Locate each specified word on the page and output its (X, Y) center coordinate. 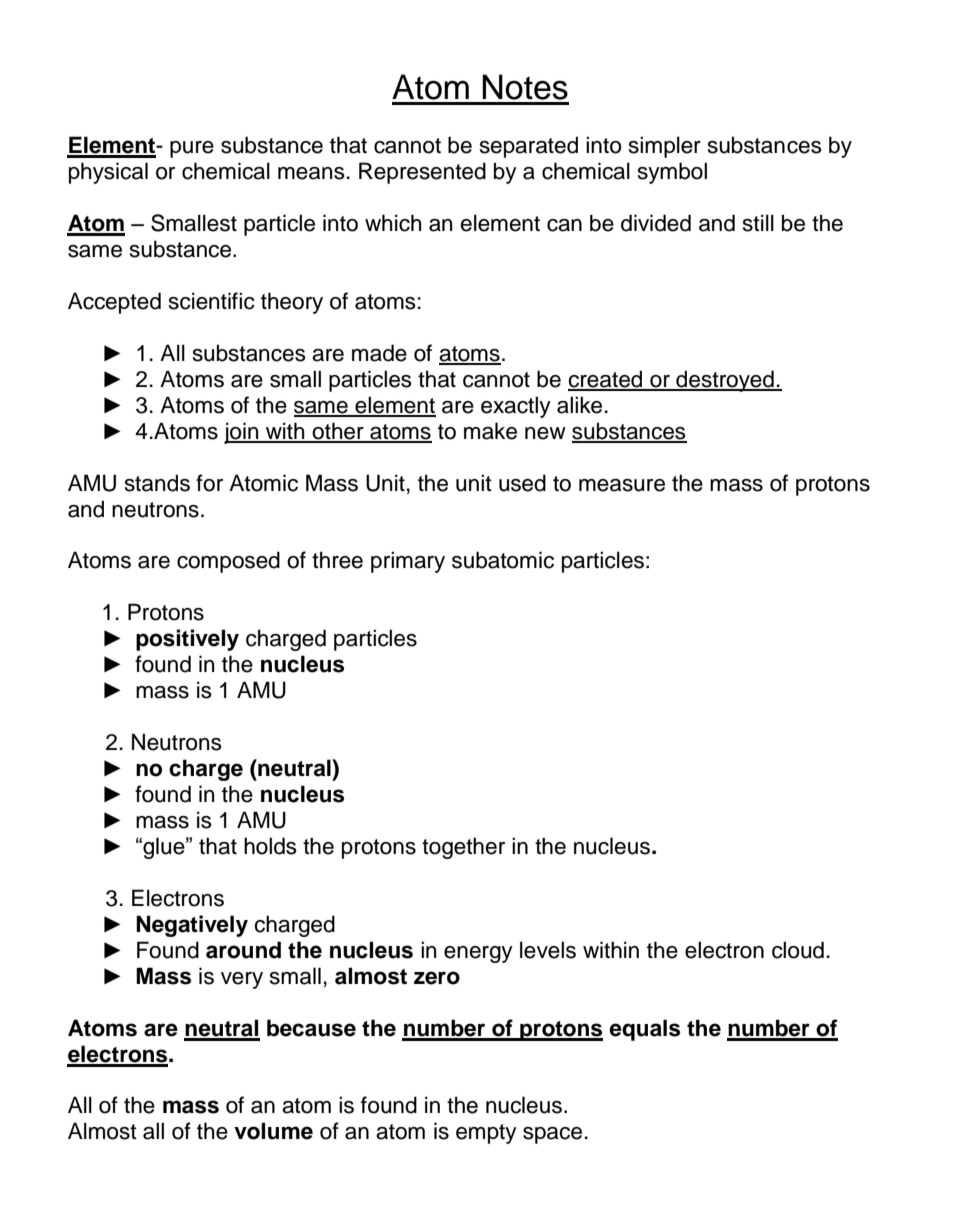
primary (408, 562)
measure (622, 485)
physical (108, 173)
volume (273, 1131)
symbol (672, 173)
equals (644, 1030)
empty (486, 1134)
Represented (422, 173)
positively (187, 640)
